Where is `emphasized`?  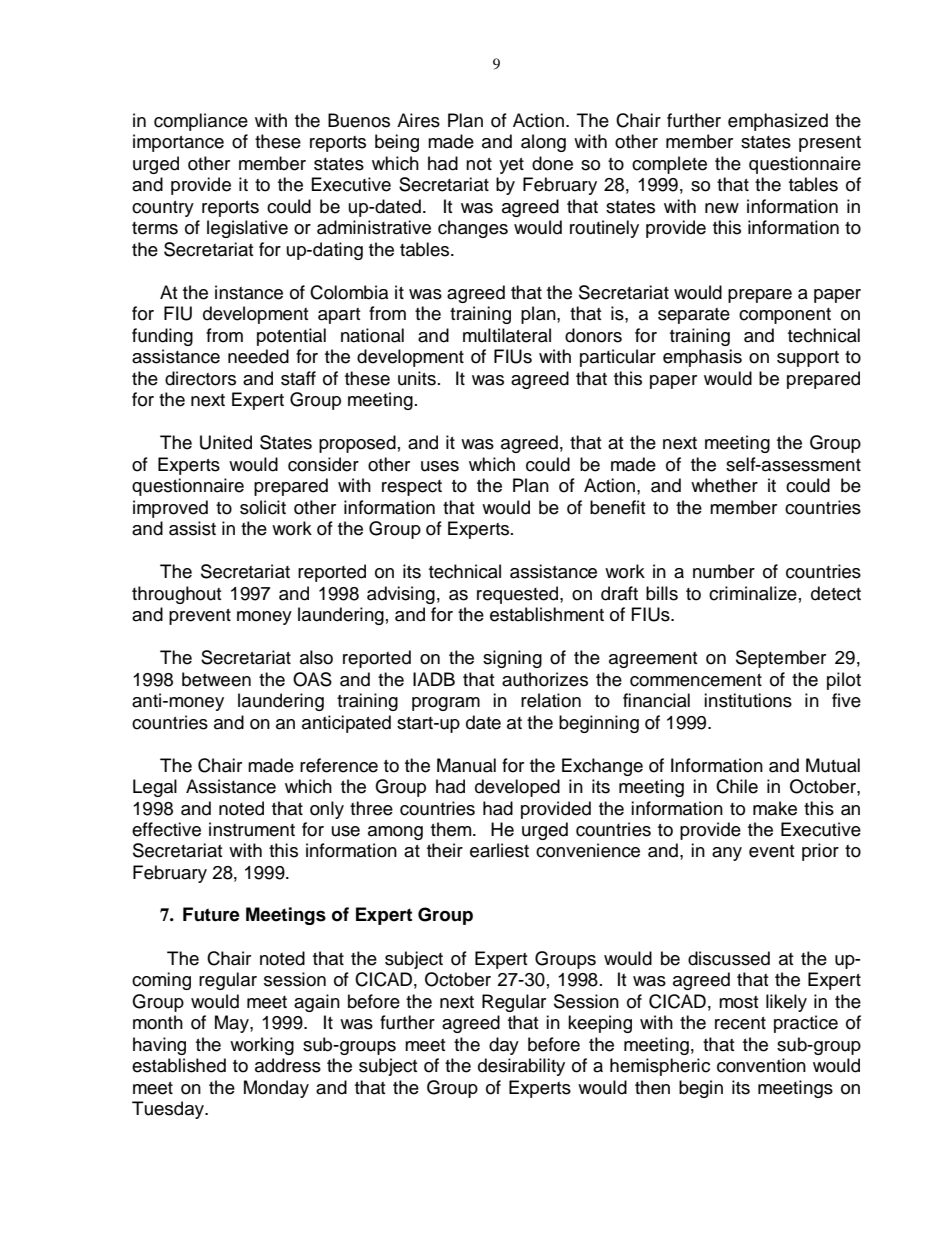 emphasized is located at coordinates (778, 122).
